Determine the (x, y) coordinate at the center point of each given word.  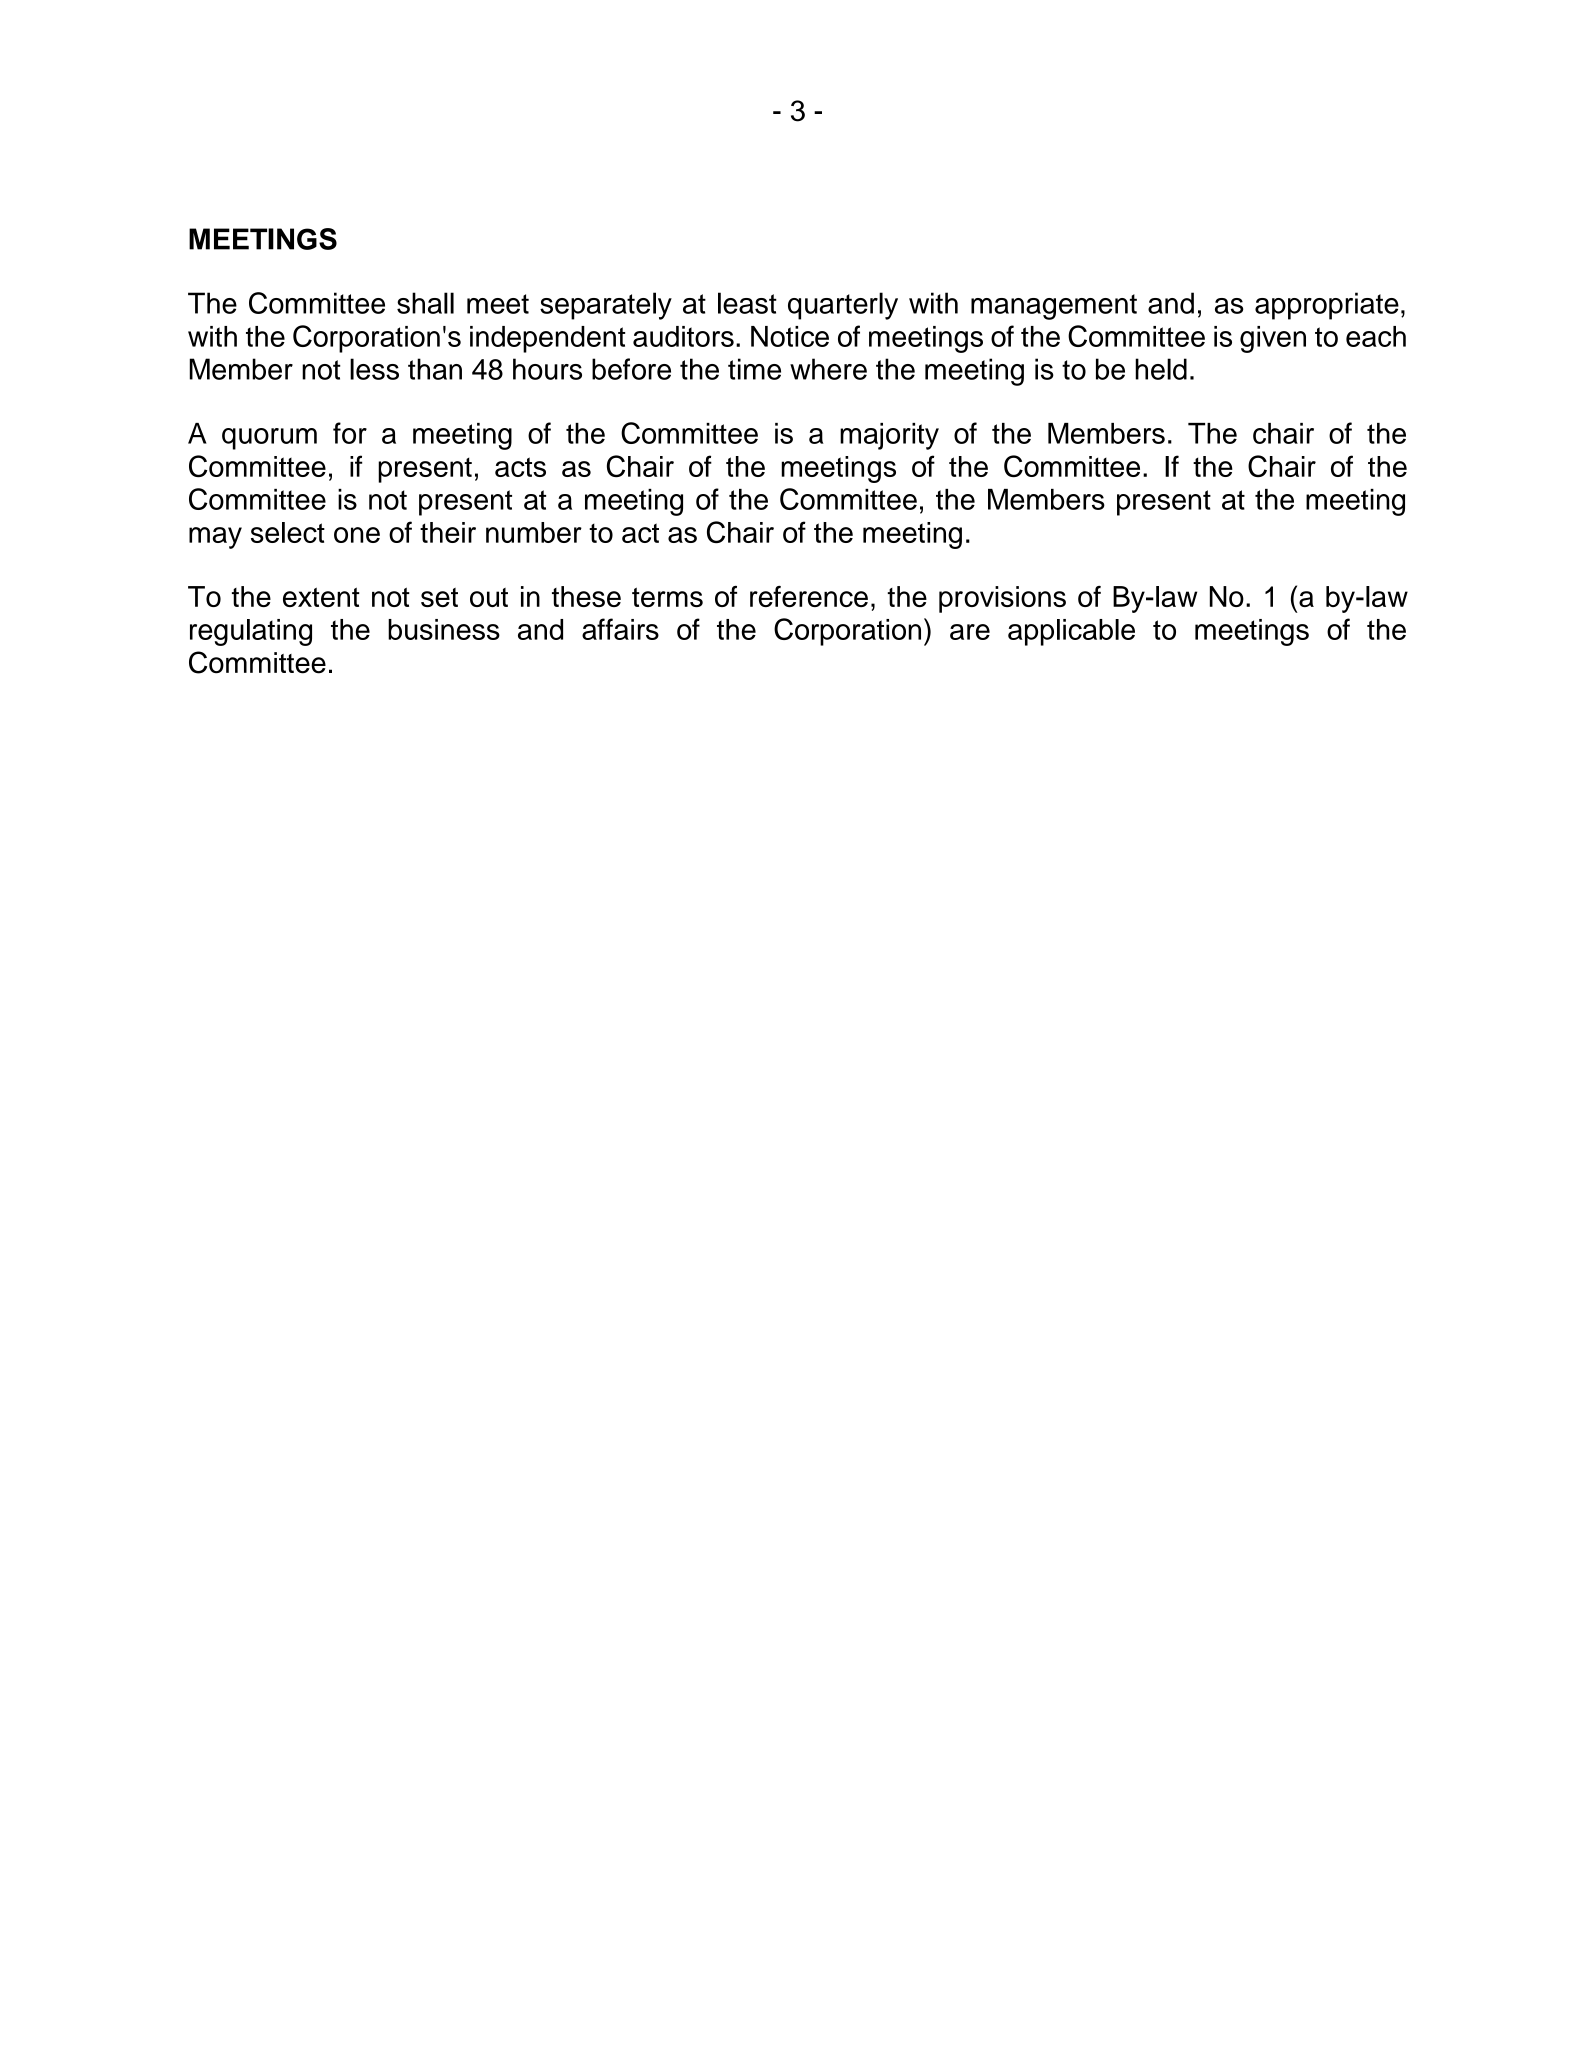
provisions (1002, 599)
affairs (620, 629)
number (534, 532)
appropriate (1327, 306)
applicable (1071, 632)
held (1161, 369)
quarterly (843, 306)
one (357, 535)
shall (425, 303)
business (444, 629)
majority (889, 436)
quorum (269, 439)
